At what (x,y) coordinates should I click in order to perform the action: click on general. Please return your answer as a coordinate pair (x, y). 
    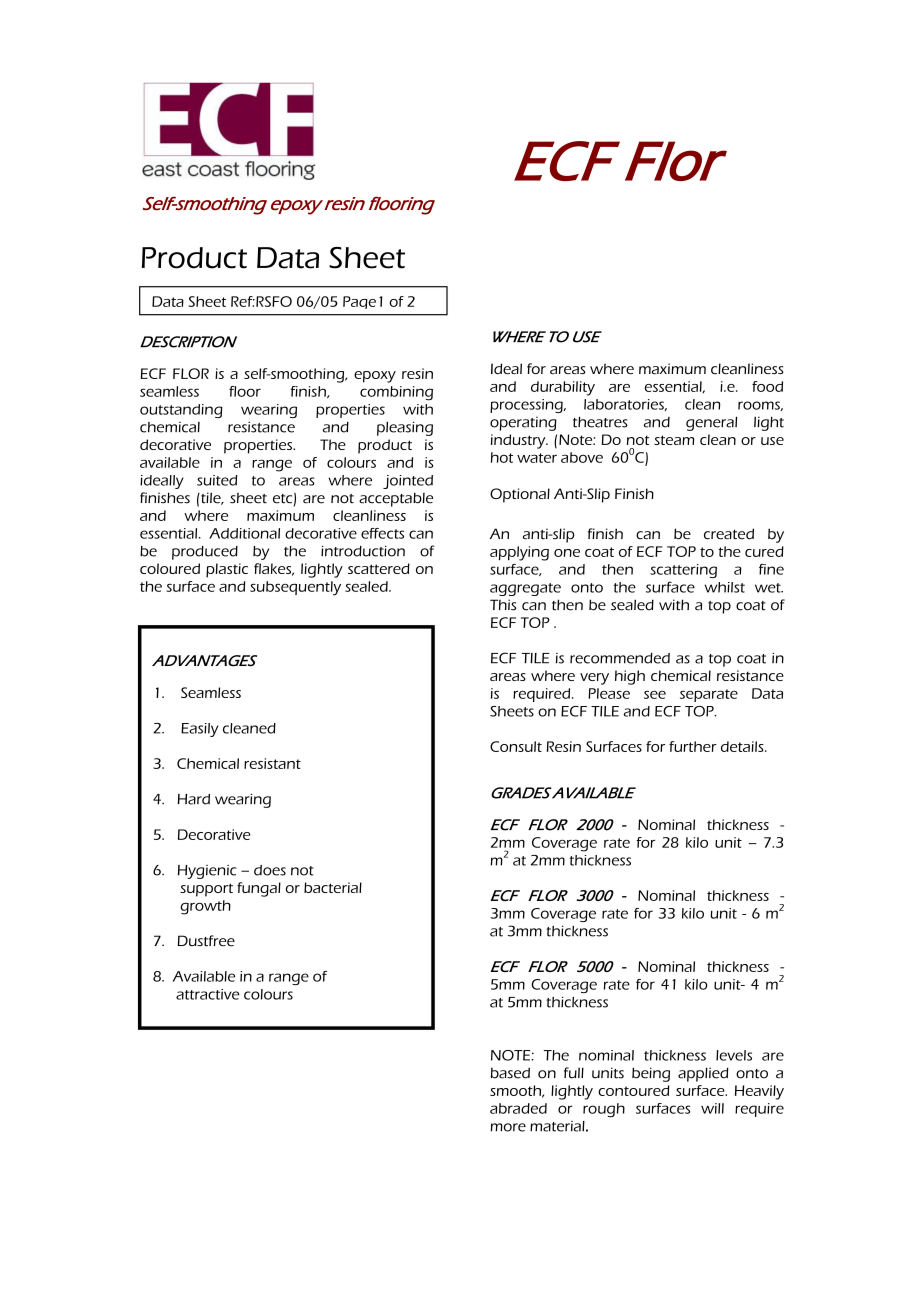
    Looking at the image, I should click on (711, 424).
